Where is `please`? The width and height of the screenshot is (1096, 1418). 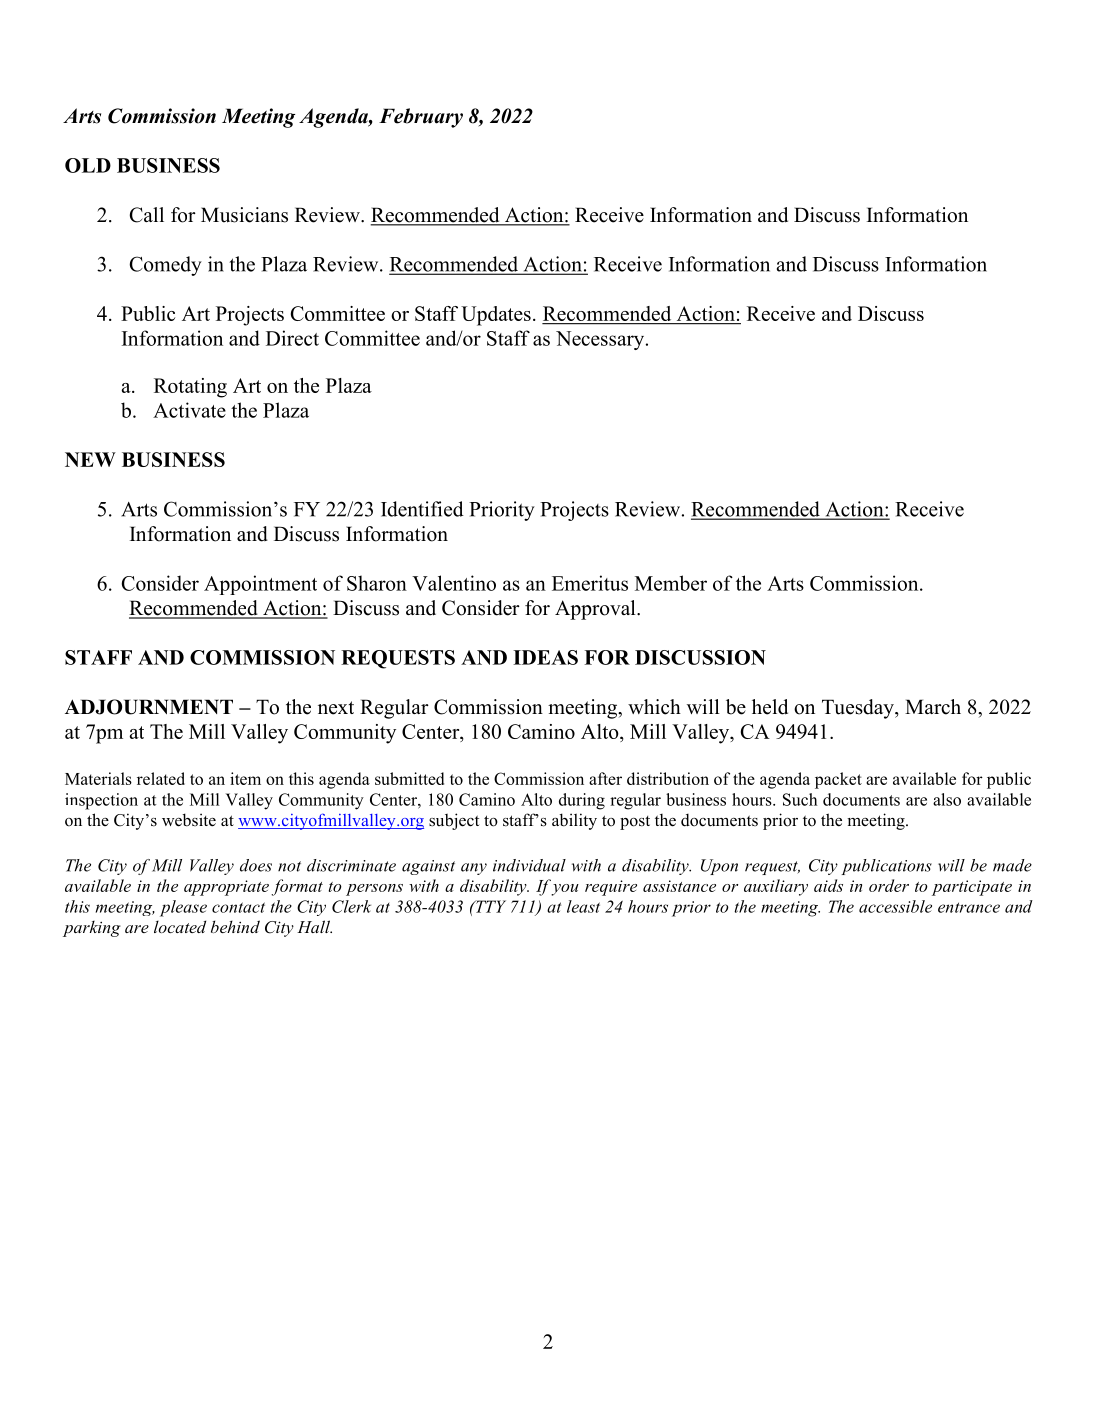
please is located at coordinates (183, 908).
